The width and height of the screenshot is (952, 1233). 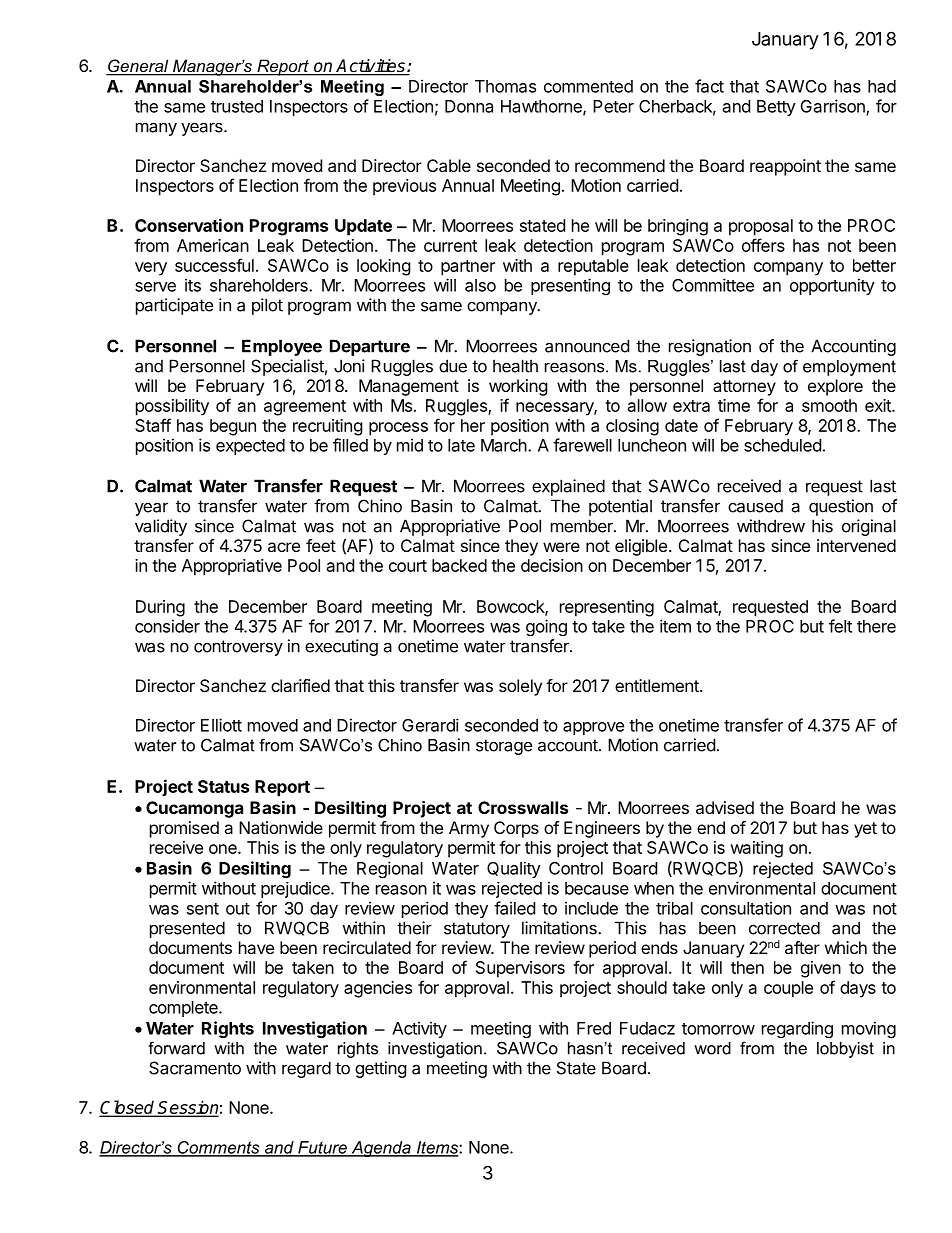 I want to click on lobbyist, so click(x=845, y=1050).
